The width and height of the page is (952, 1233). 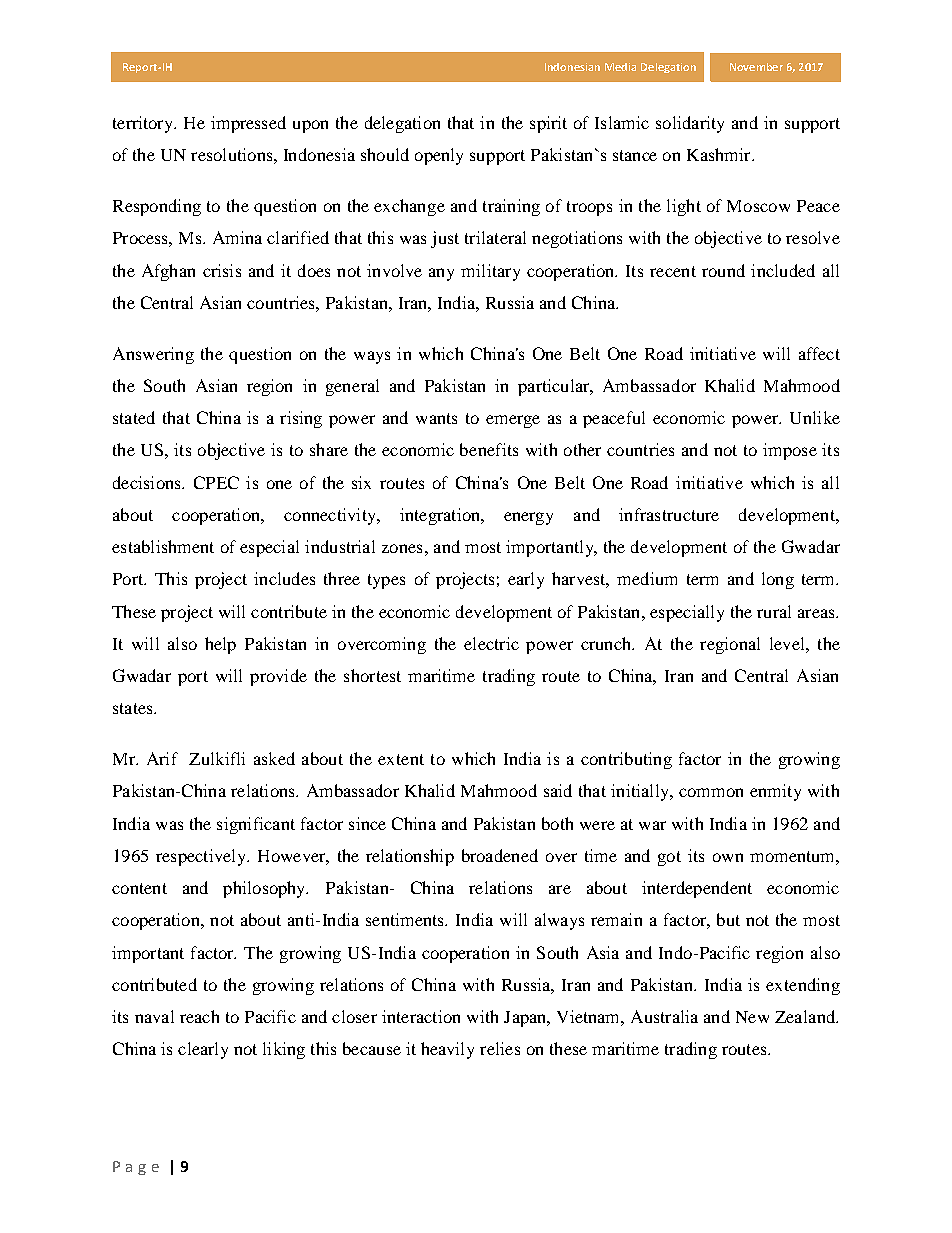 I want to click on November, so click(x=756, y=67).
